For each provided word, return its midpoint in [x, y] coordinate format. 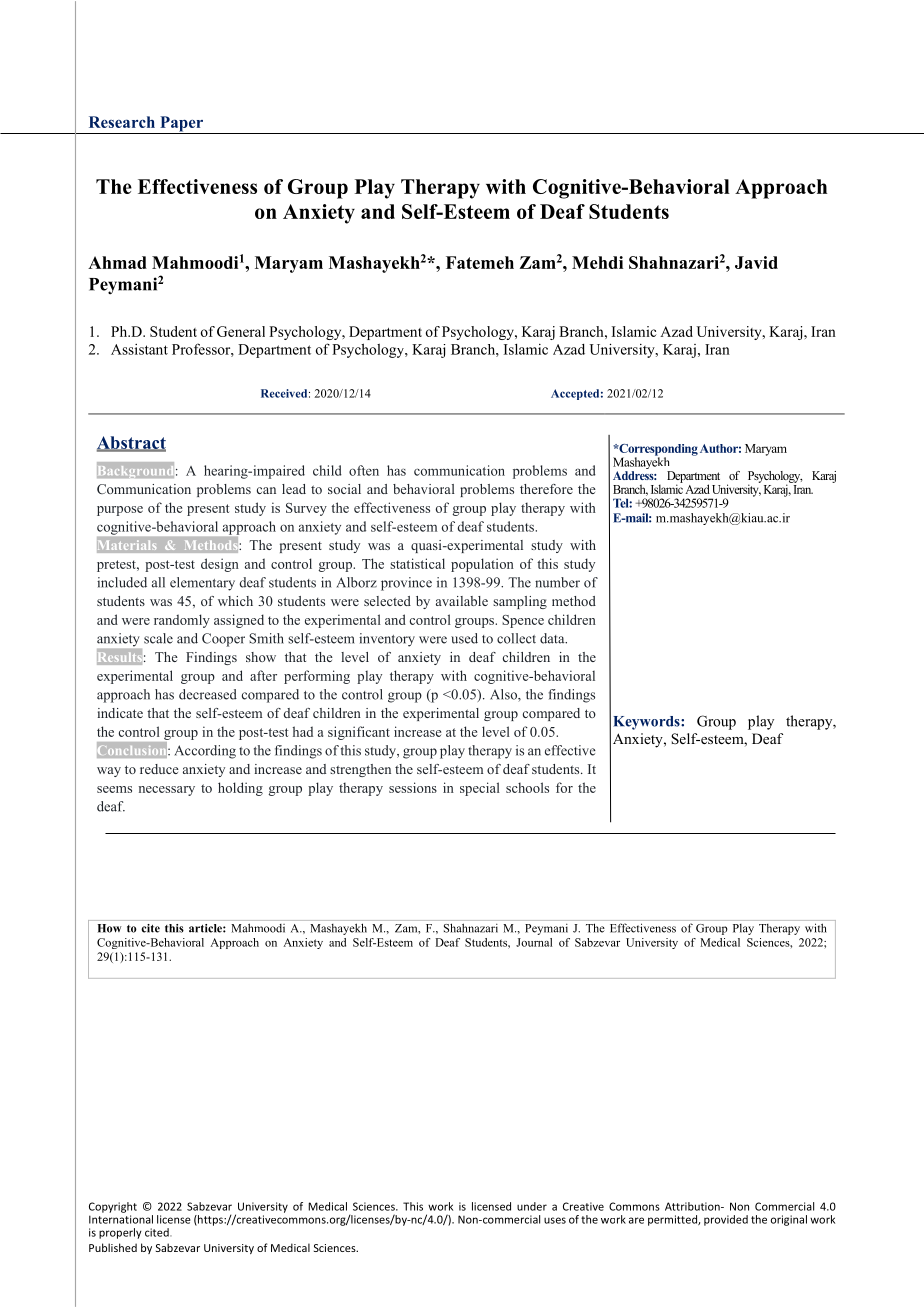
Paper [182, 125]
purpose [120, 511]
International [121, 1219]
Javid [756, 262]
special [480, 789]
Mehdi [597, 262]
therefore [546, 489]
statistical [417, 563]
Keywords [647, 723]
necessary [167, 791]
